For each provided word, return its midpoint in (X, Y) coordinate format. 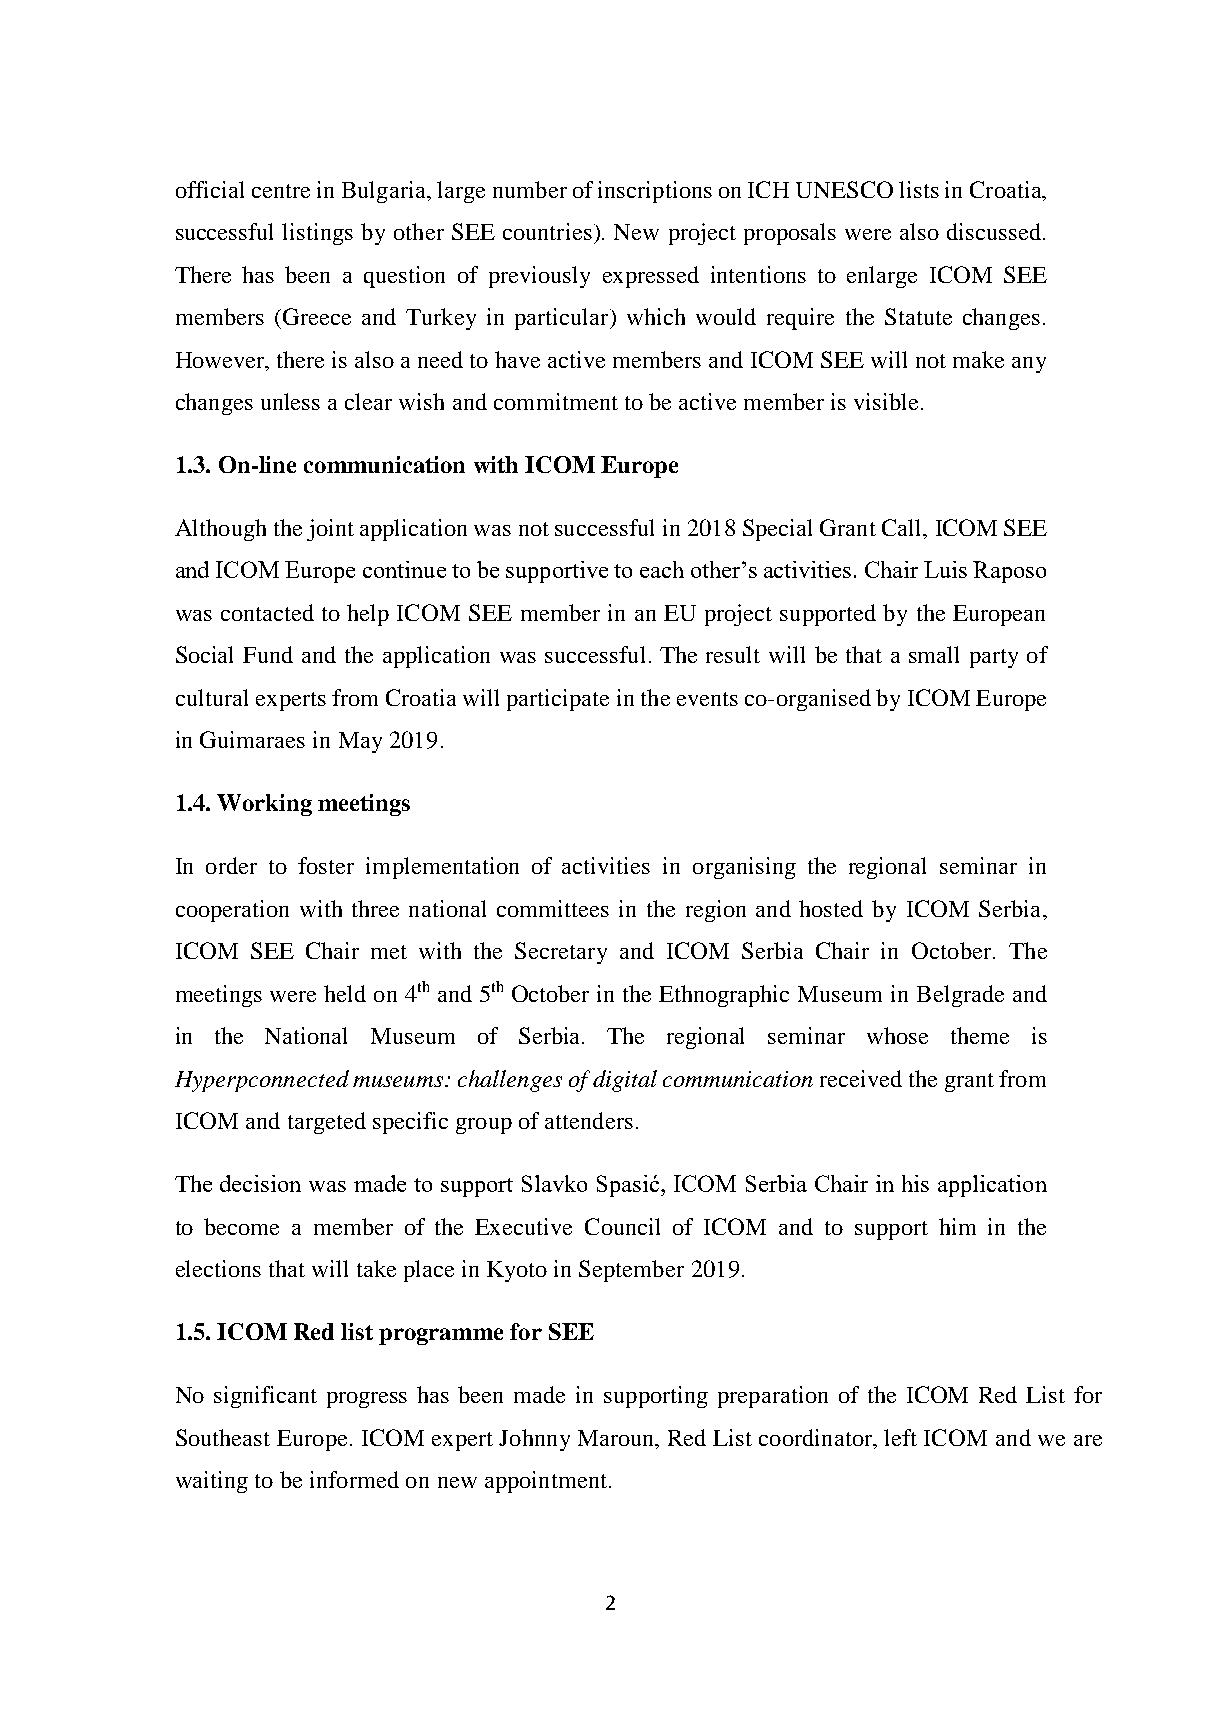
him (957, 1226)
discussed (994, 231)
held (345, 993)
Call (903, 527)
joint (330, 530)
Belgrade (960, 996)
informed (354, 1479)
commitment (556, 401)
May (360, 742)
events (707, 699)
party (994, 658)
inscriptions (655, 192)
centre (281, 191)
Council (622, 1226)
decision (260, 1183)
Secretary (561, 953)
